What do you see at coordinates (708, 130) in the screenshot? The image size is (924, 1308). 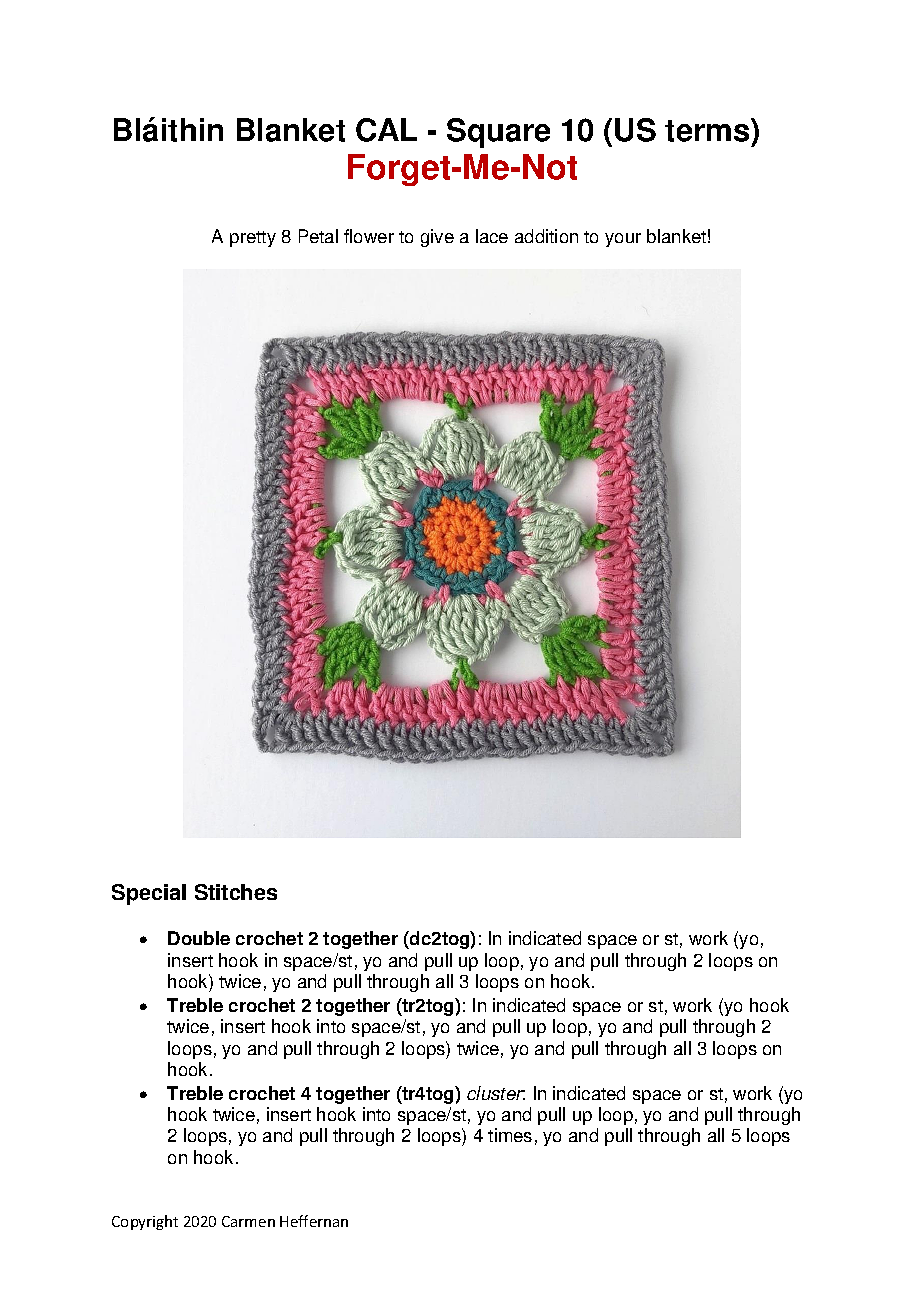 I see `terms` at bounding box center [708, 130].
